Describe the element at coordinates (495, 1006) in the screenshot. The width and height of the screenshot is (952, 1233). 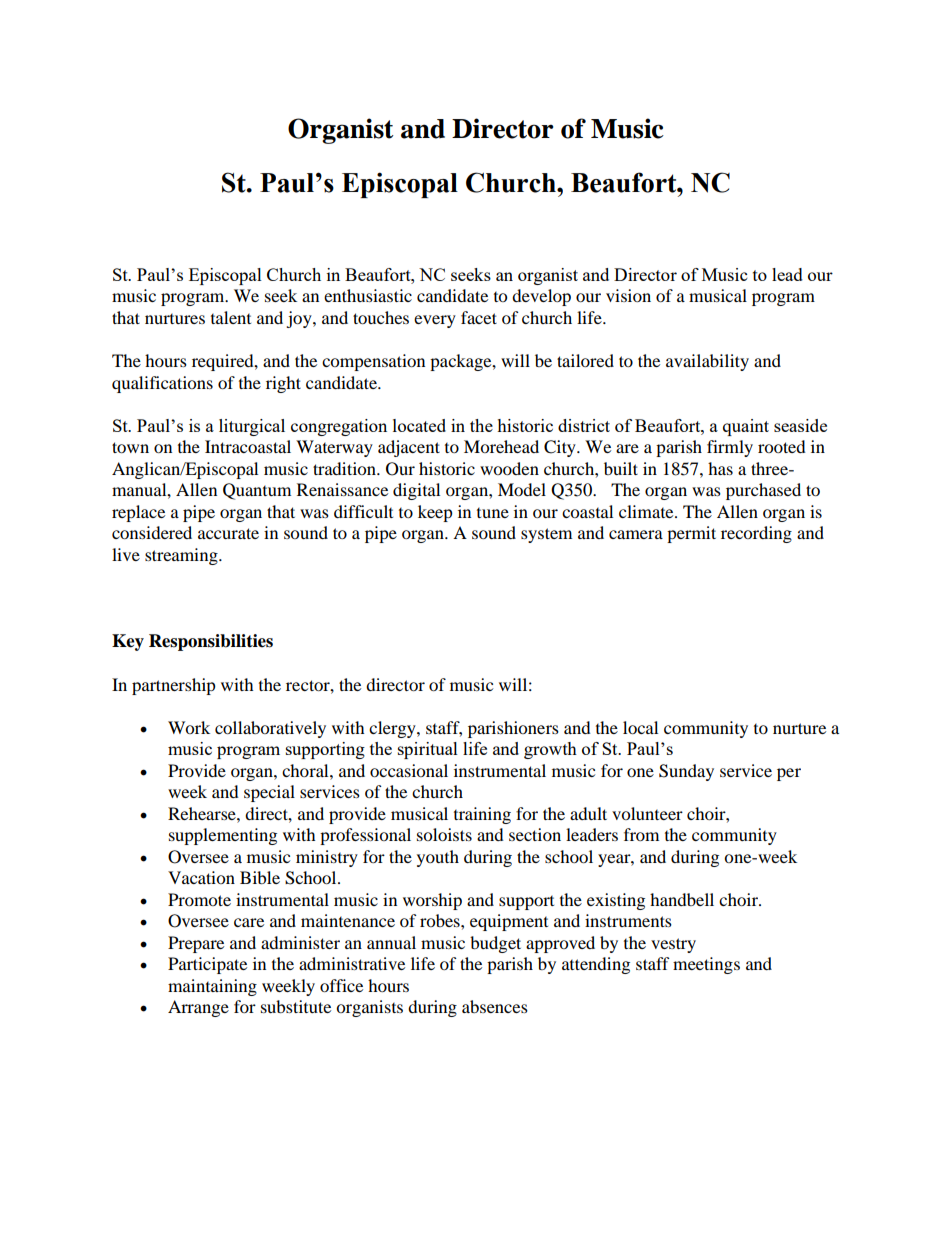
I see `absences` at that location.
